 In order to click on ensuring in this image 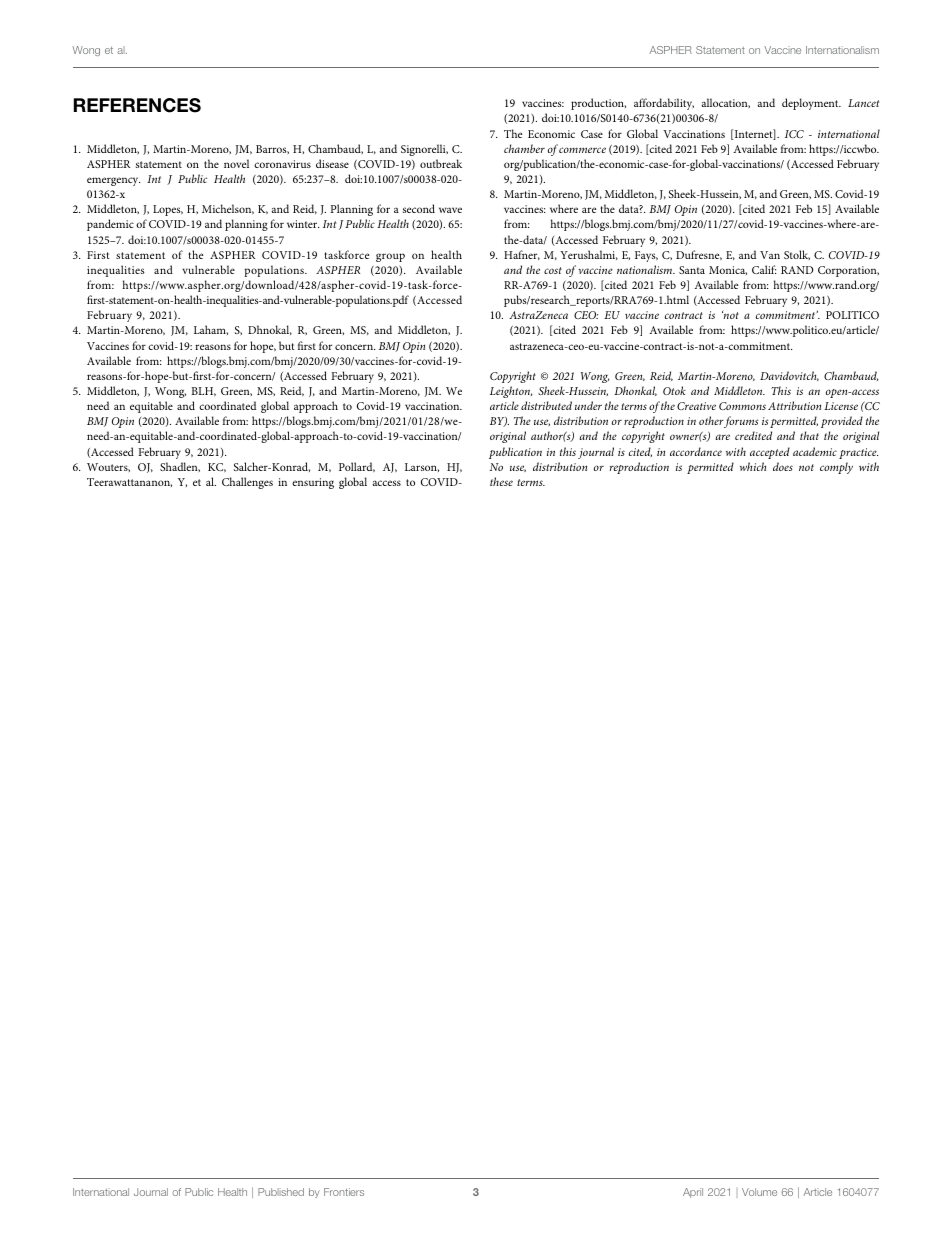, I will do `click(313, 483)`.
